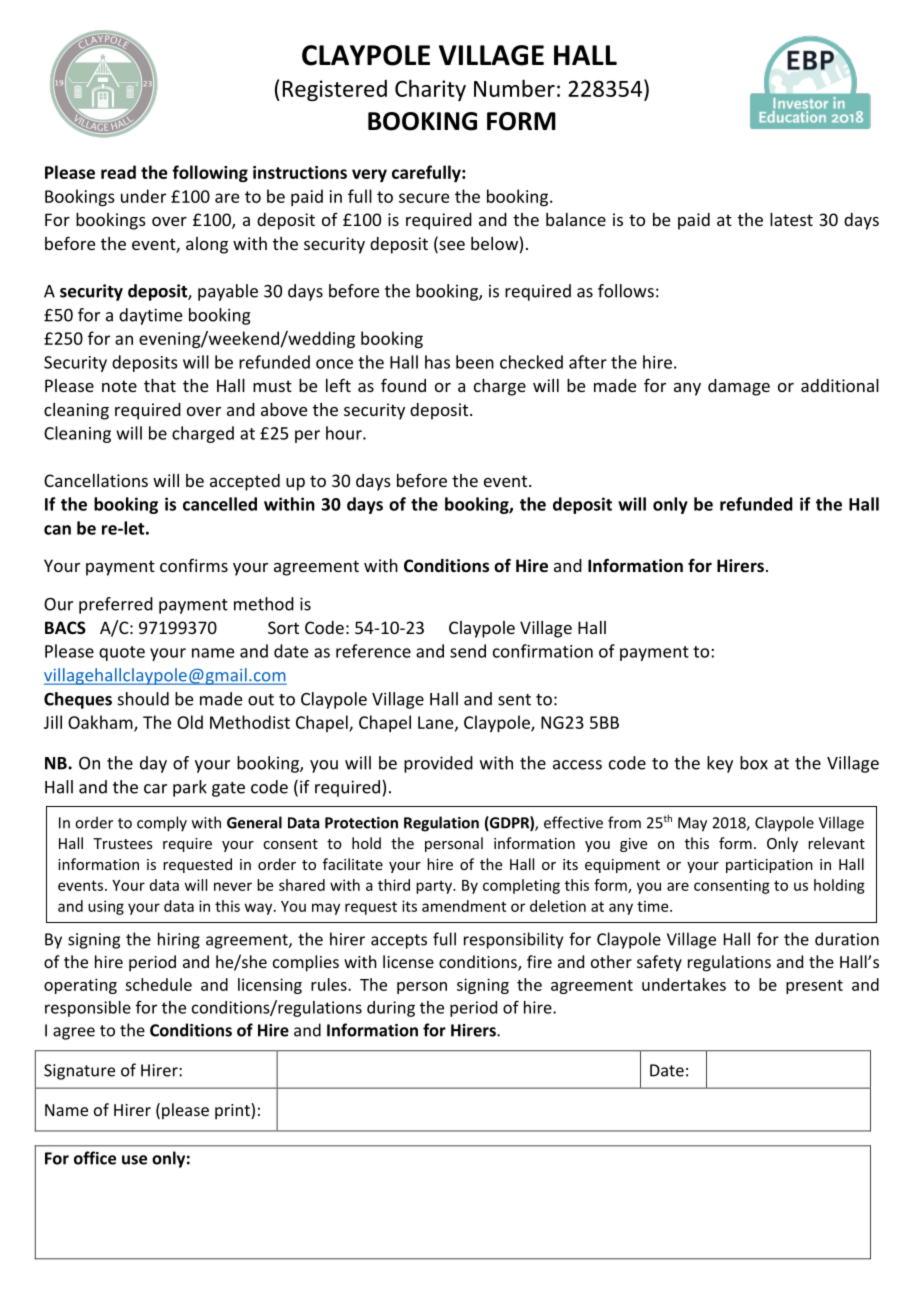 The width and height of the image is (924, 1308). I want to click on read, so click(118, 172).
